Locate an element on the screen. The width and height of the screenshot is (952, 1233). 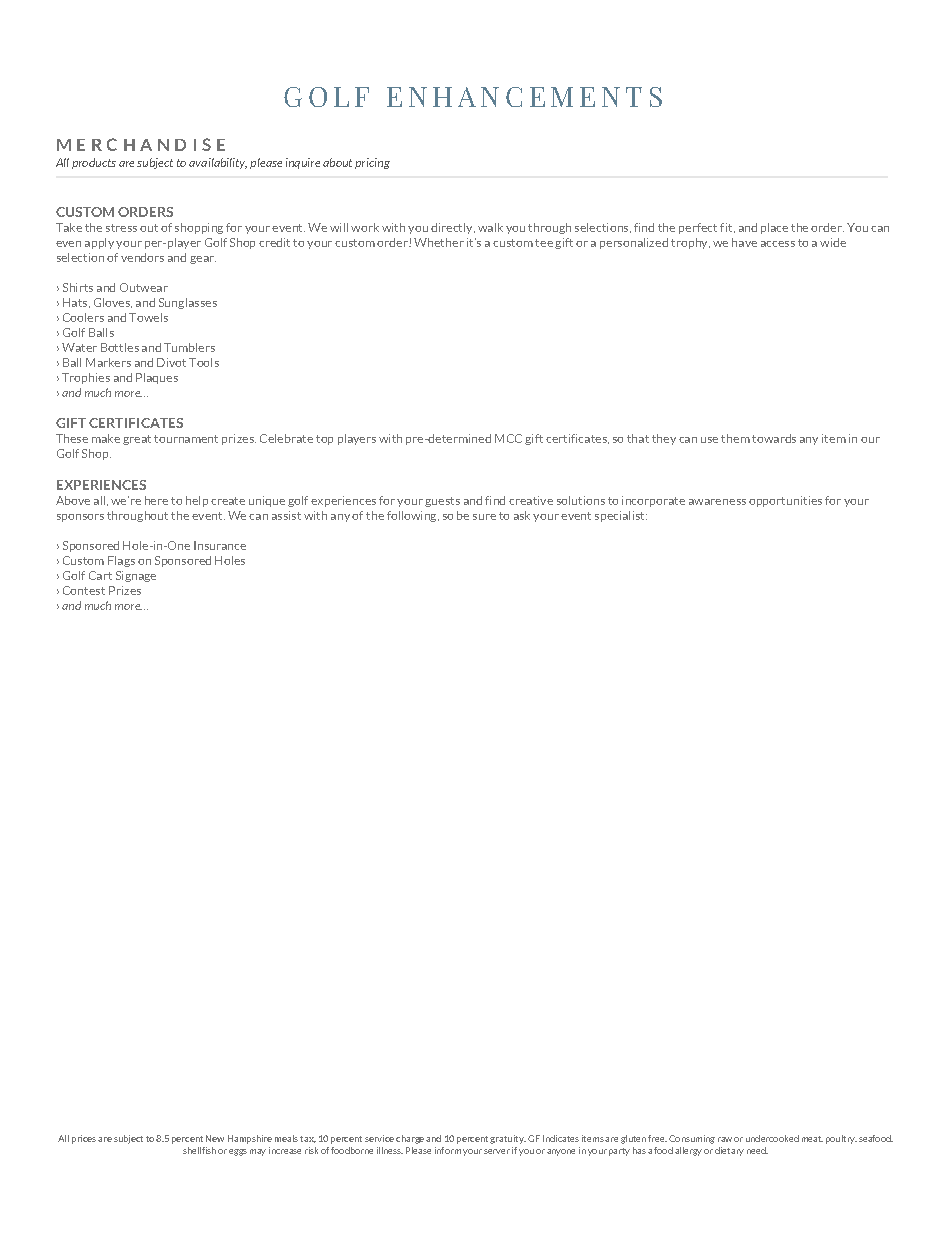
Contest is located at coordinates (84, 590).
